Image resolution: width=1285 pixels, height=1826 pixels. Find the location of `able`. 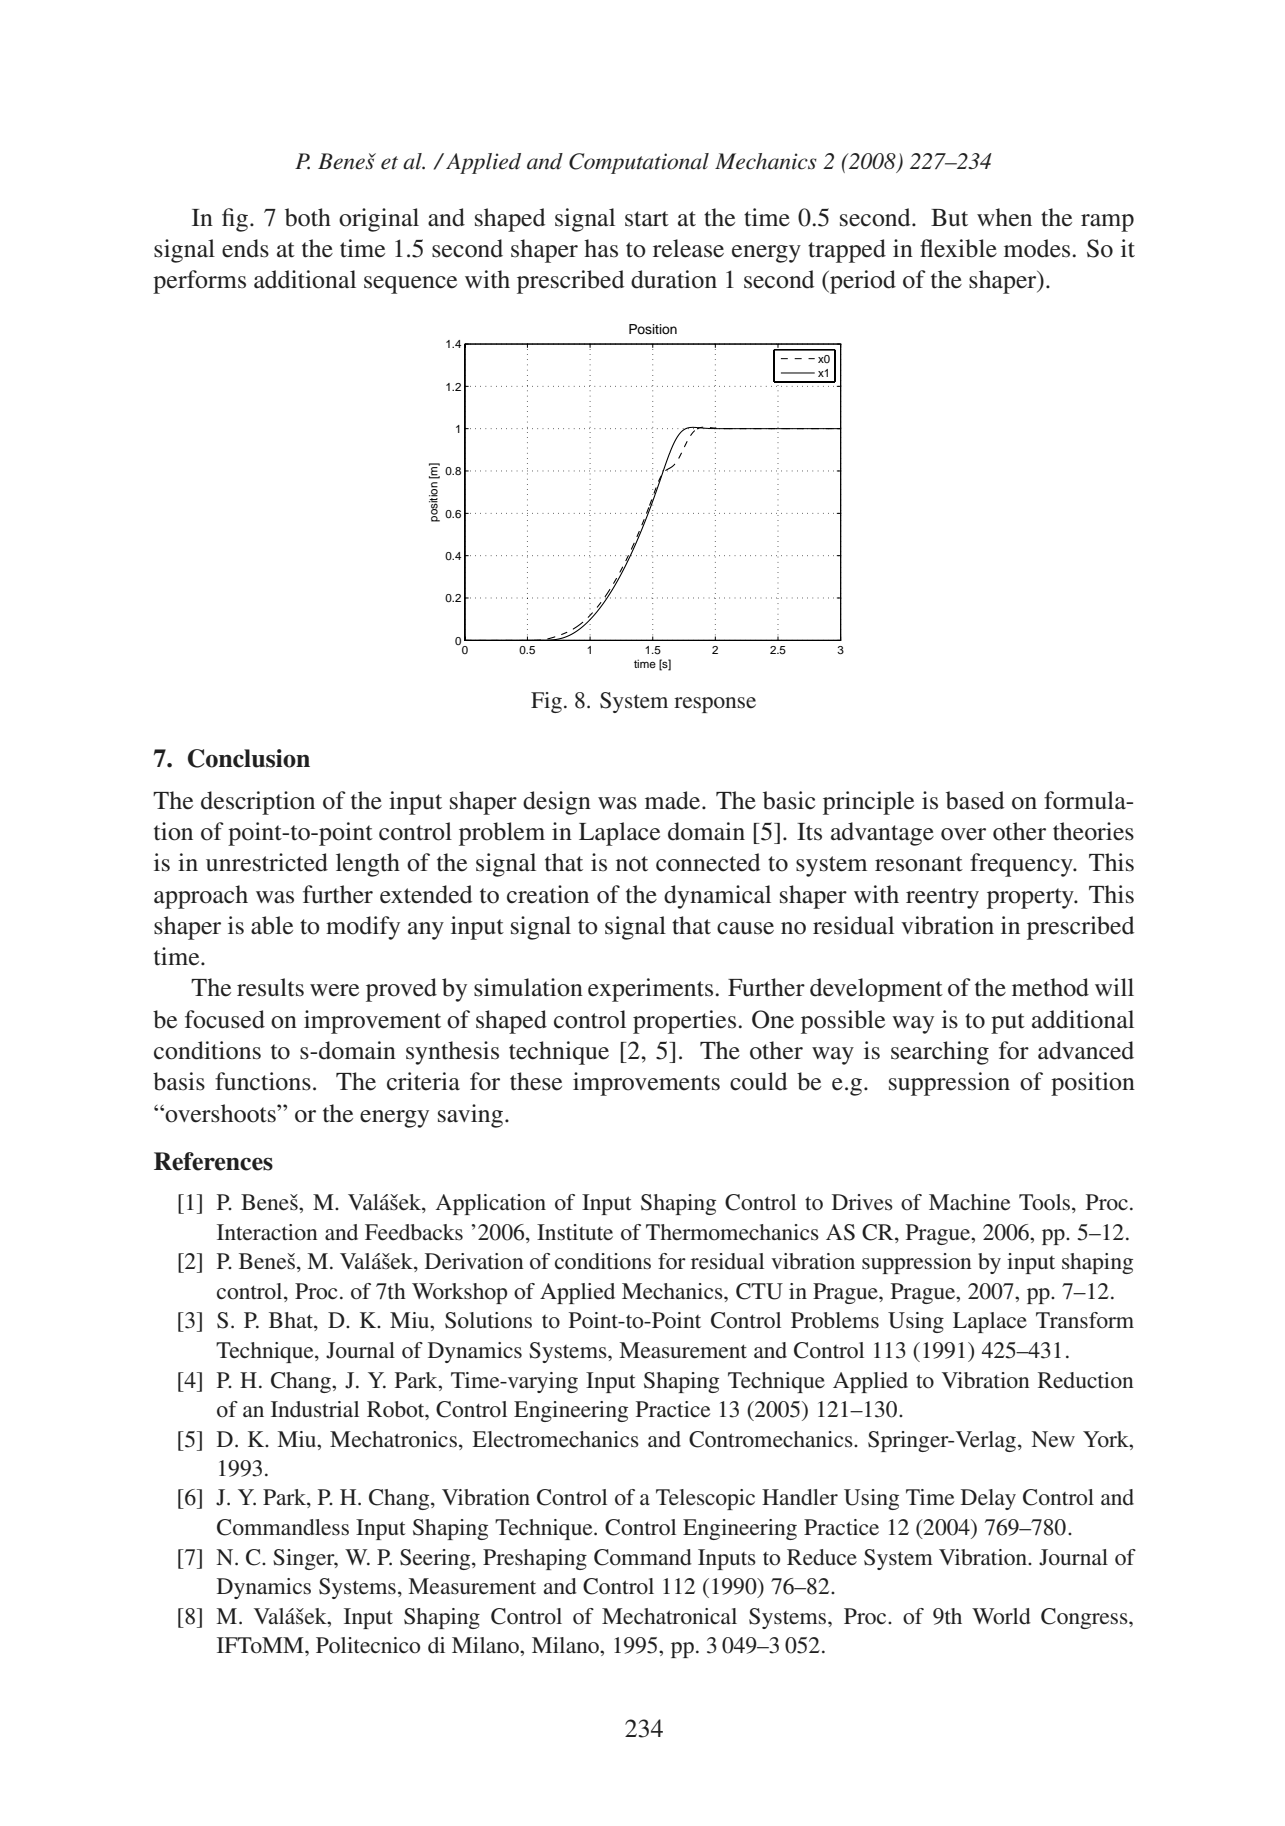

able is located at coordinates (272, 925).
